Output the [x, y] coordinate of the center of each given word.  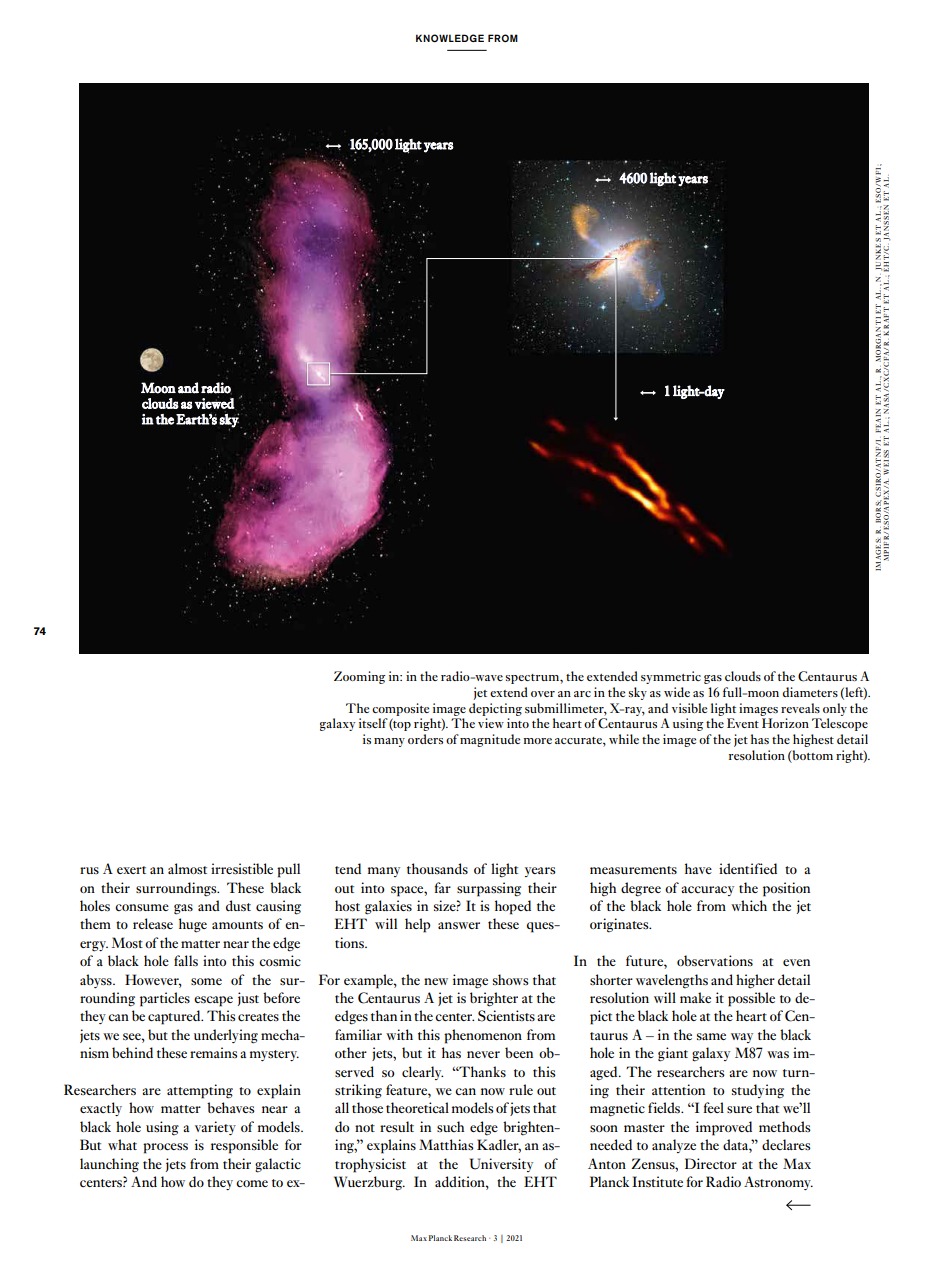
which [749, 906]
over [543, 694]
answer [459, 926]
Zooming [360, 677]
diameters [810, 692]
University [501, 1165]
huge [193, 925]
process [165, 1148]
